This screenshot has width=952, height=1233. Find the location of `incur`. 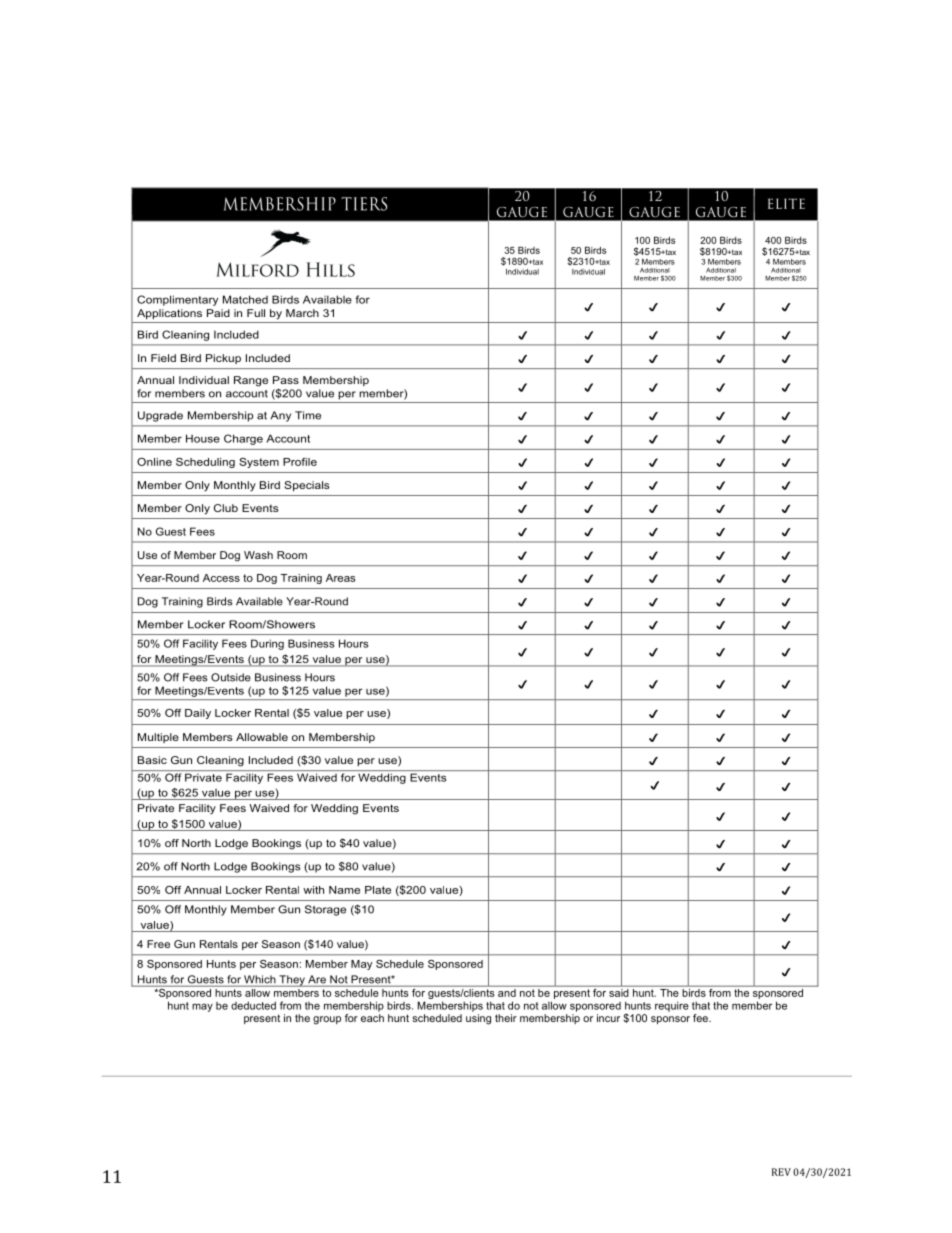

incur is located at coordinates (608, 1018).
